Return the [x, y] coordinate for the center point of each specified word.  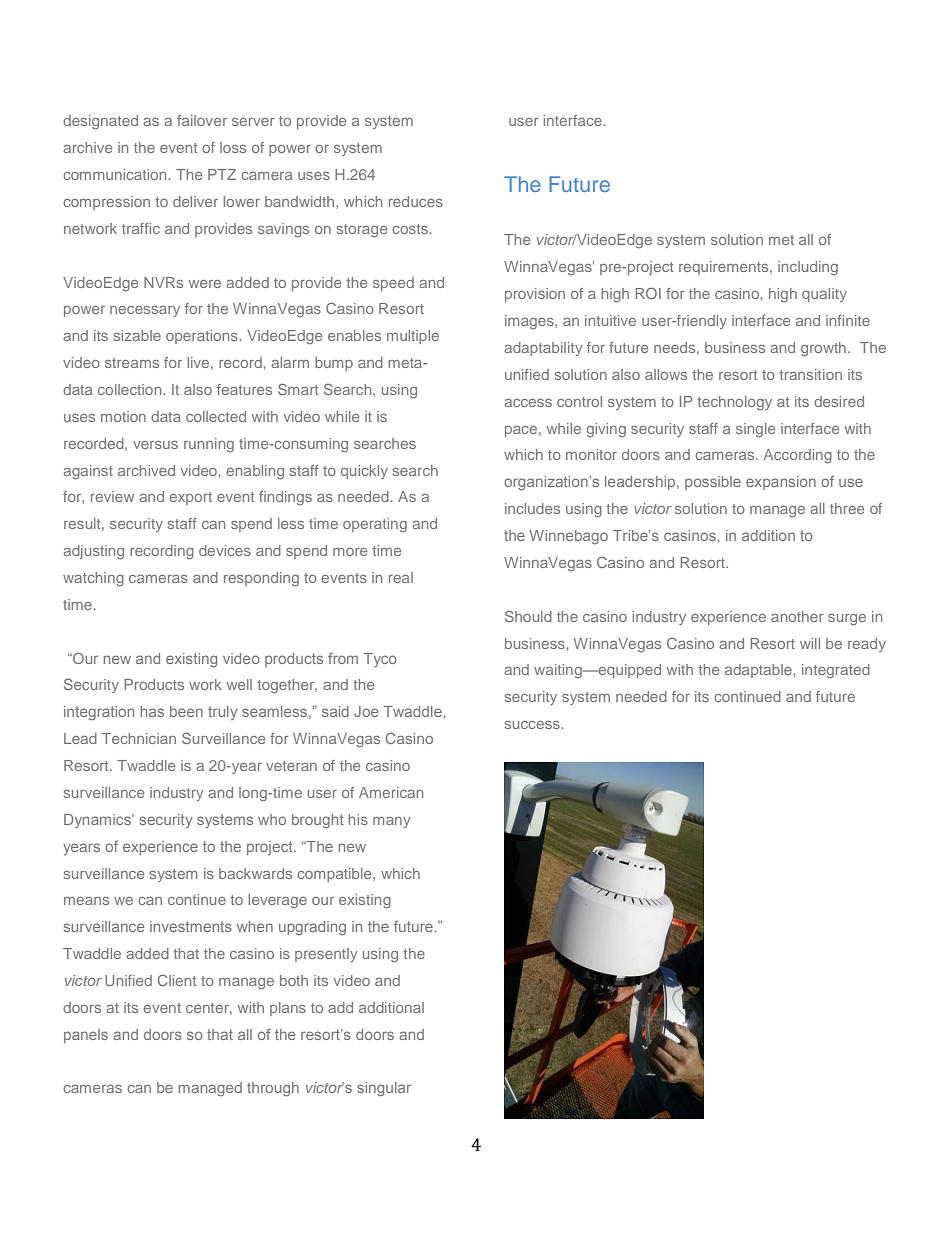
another [797, 616]
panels [86, 1036]
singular [384, 1089]
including [808, 268]
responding [261, 579]
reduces [416, 201]
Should [528, 616]
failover [202, 120]
